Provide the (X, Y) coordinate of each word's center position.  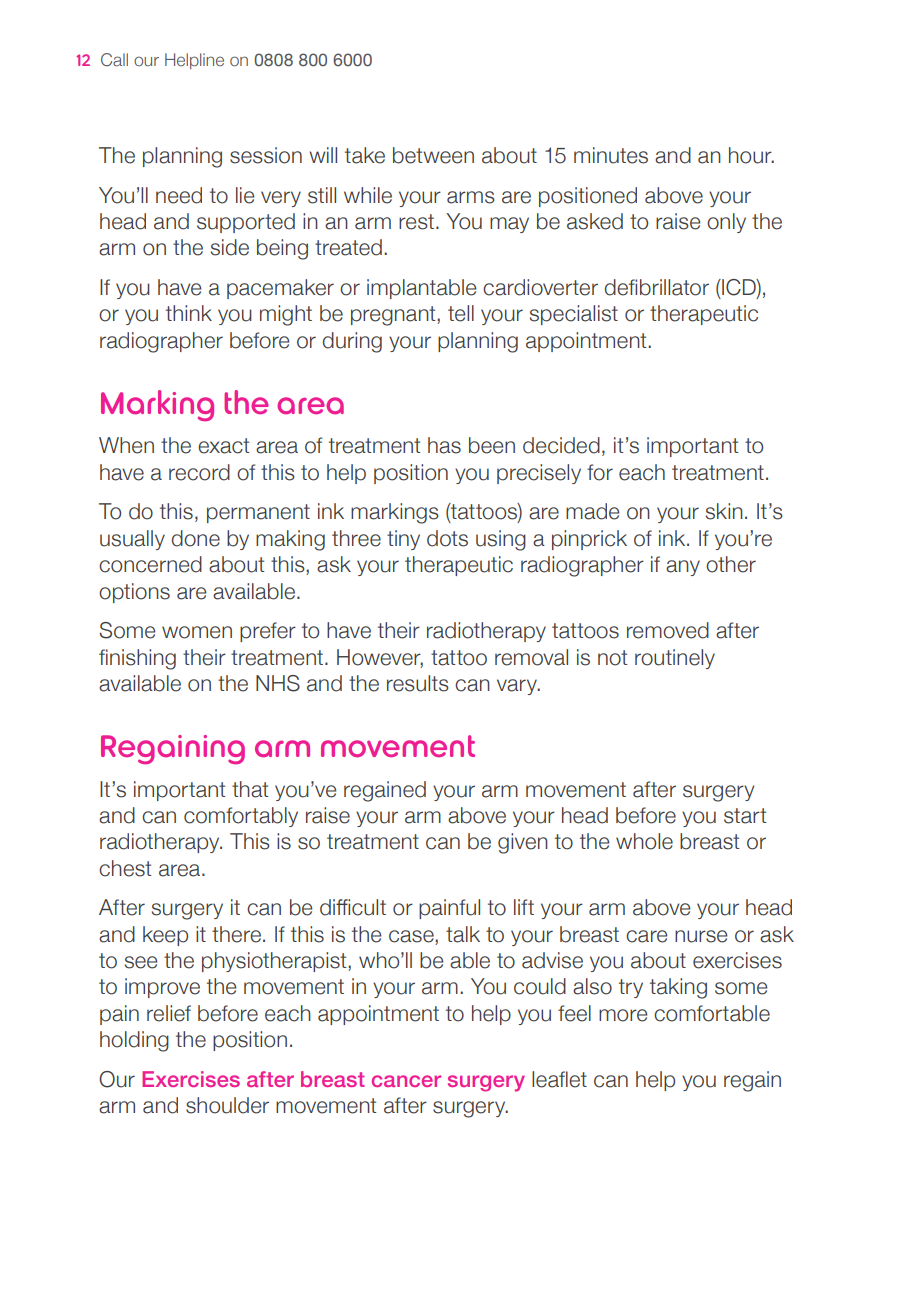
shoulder (227, 1105)
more (623, 1015)
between (433, 155)
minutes (611, 155)
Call (114, 59)
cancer (406, 1081)
